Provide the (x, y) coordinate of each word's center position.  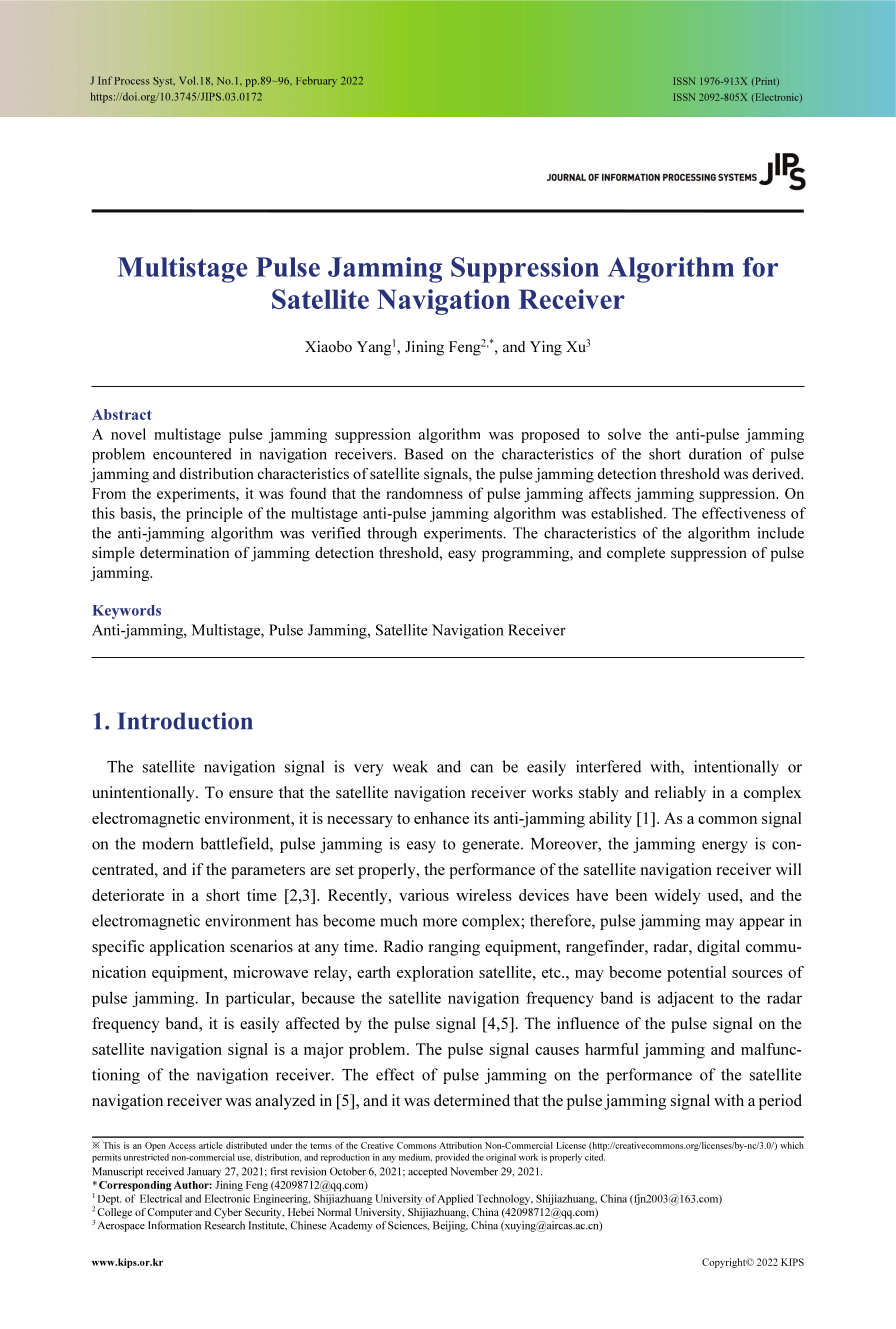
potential (696, 974)
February (316, 81)
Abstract (122, 414)
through (392, 534)
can (481, 768)
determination (184, 552)
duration (715, 454)
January (204, 1172)
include (781, 533)
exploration (435, 974)
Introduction (185, 721)
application (187, 948)
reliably (680, 794)
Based (423, 454)
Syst (164, 82)
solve (624, 434)
